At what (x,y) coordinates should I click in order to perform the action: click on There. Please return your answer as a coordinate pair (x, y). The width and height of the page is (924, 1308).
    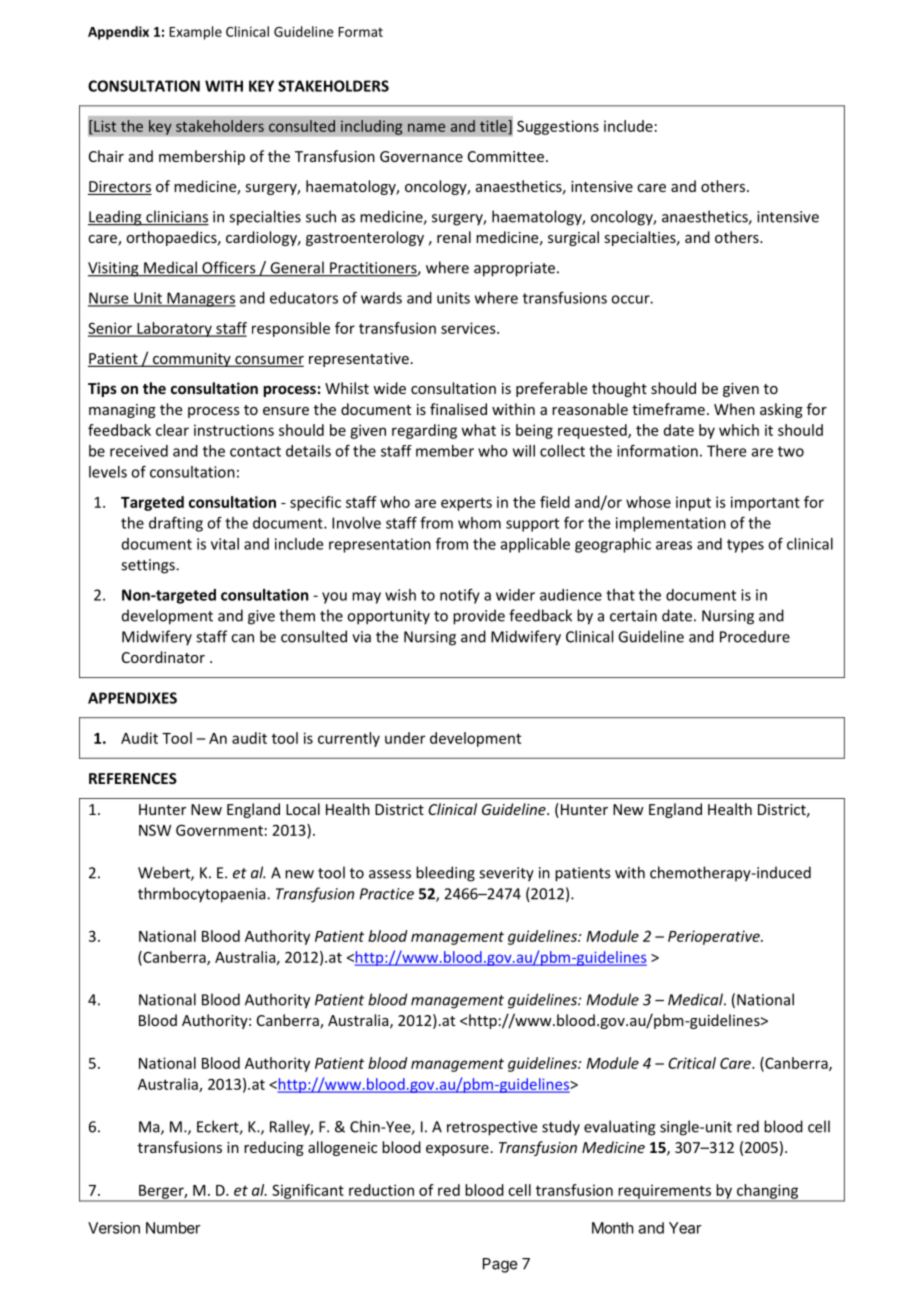
    Looking at the image, I should click on (726, 451).
